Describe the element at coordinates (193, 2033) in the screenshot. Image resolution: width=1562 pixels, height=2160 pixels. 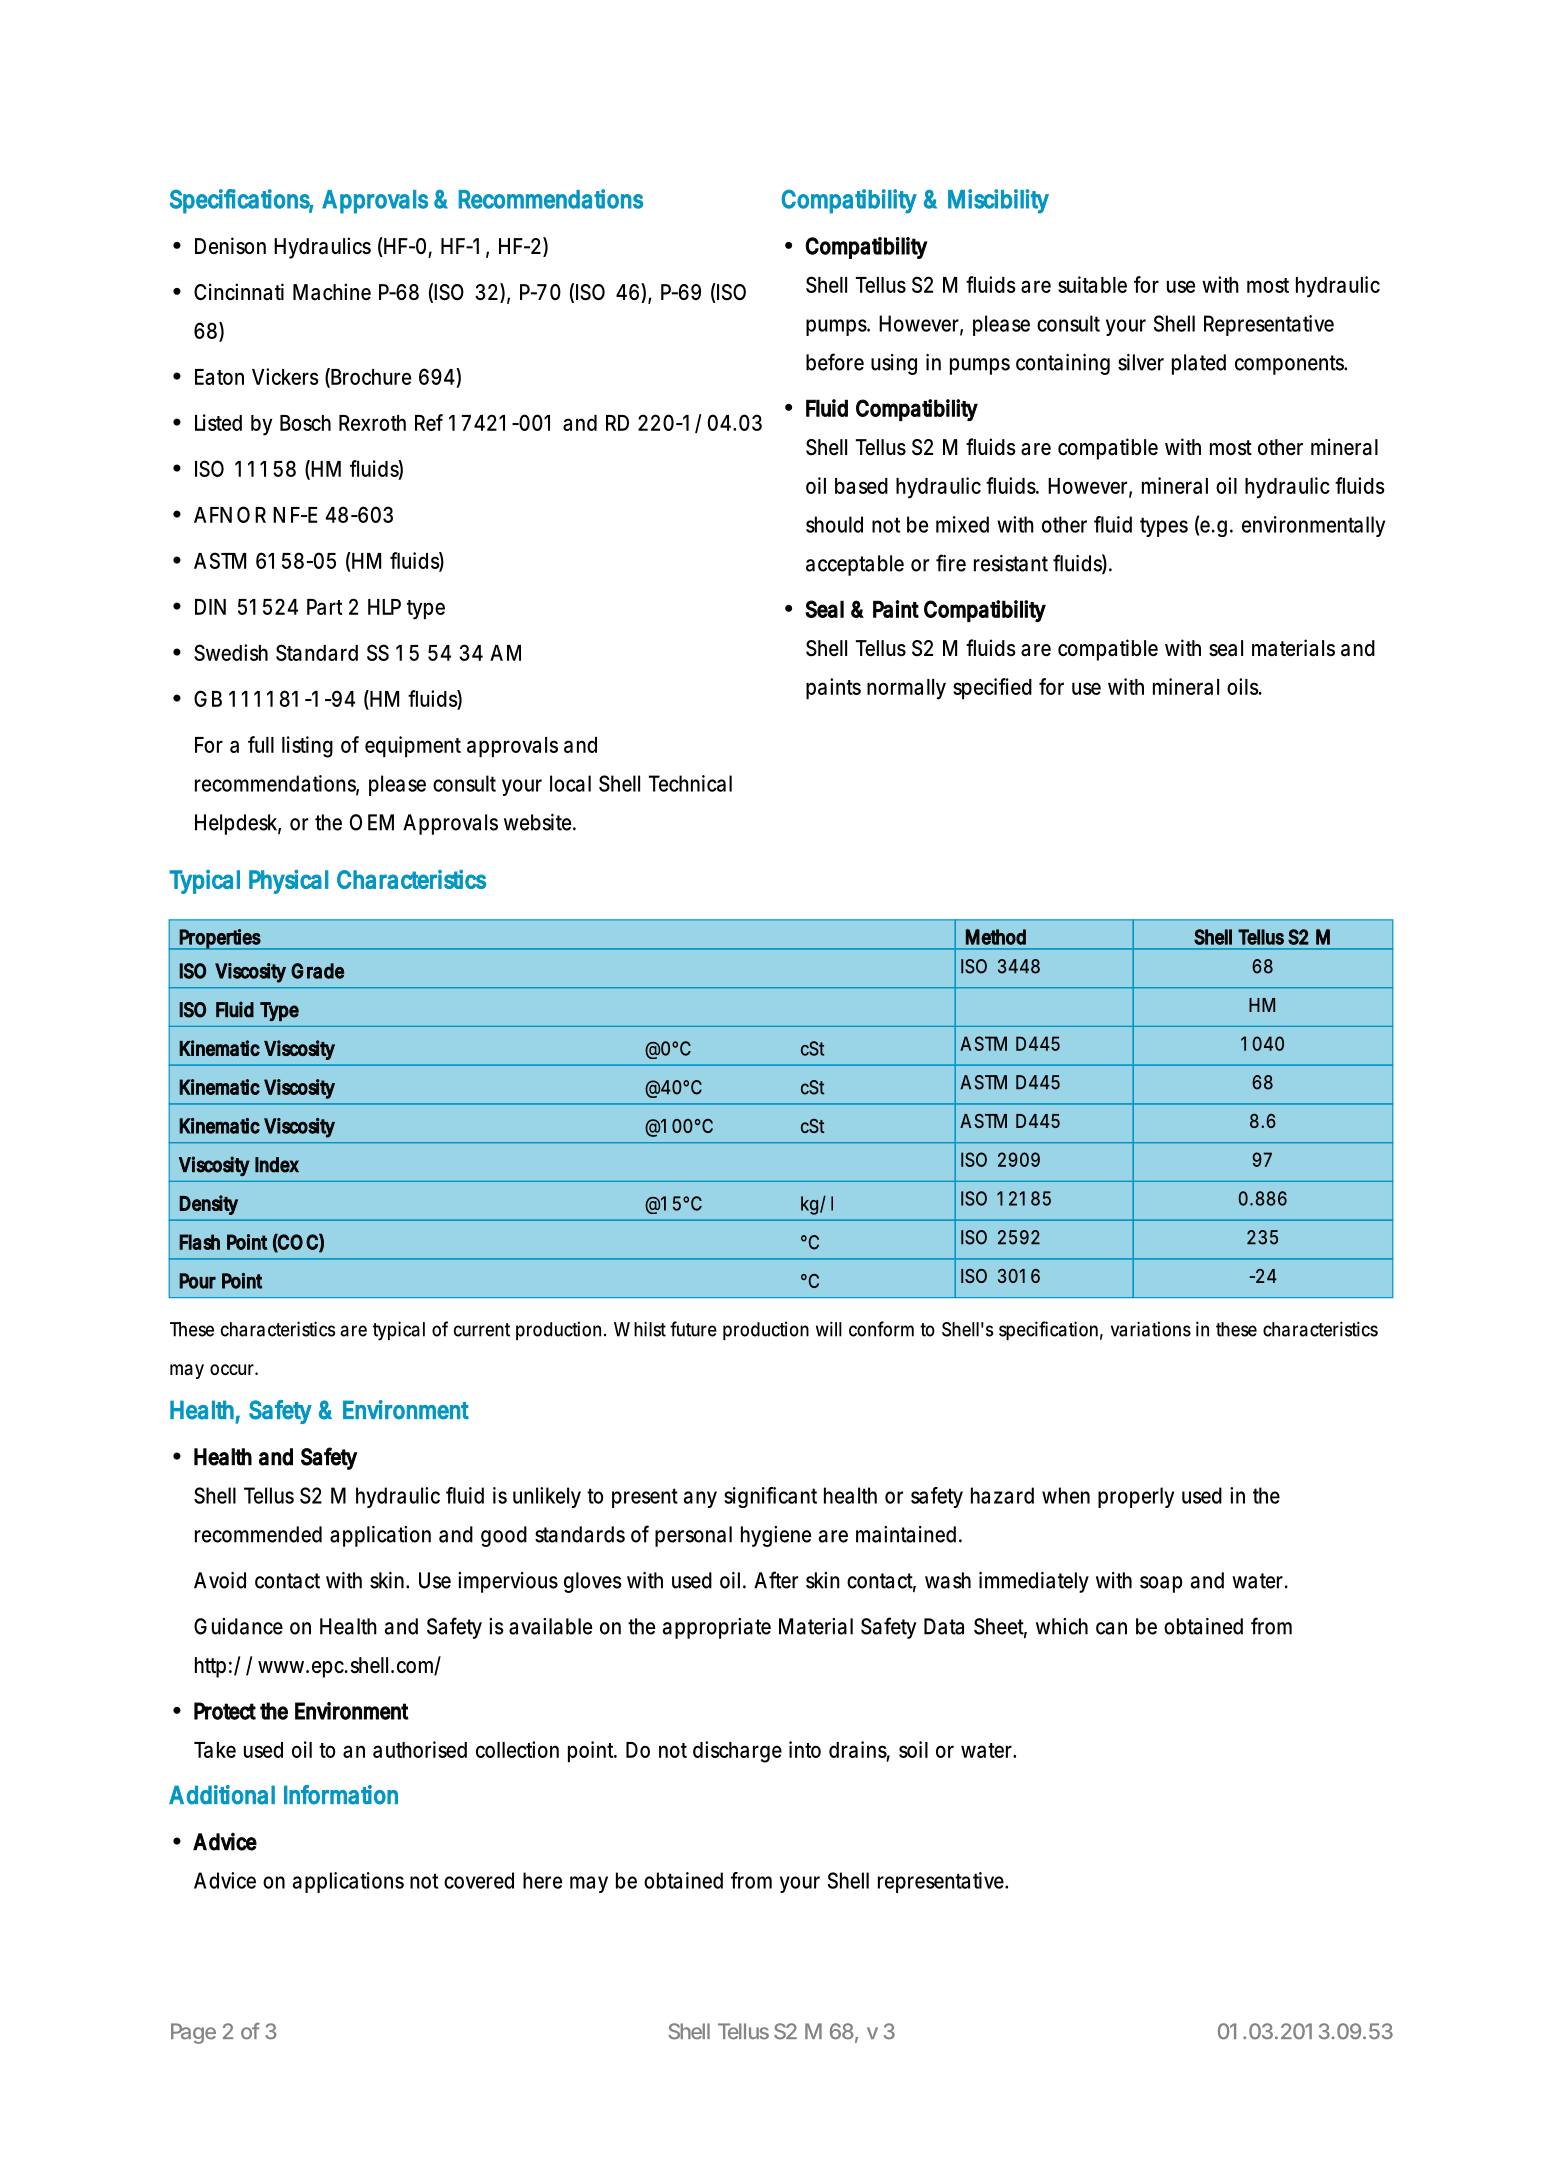
I see `Page` at that location.
